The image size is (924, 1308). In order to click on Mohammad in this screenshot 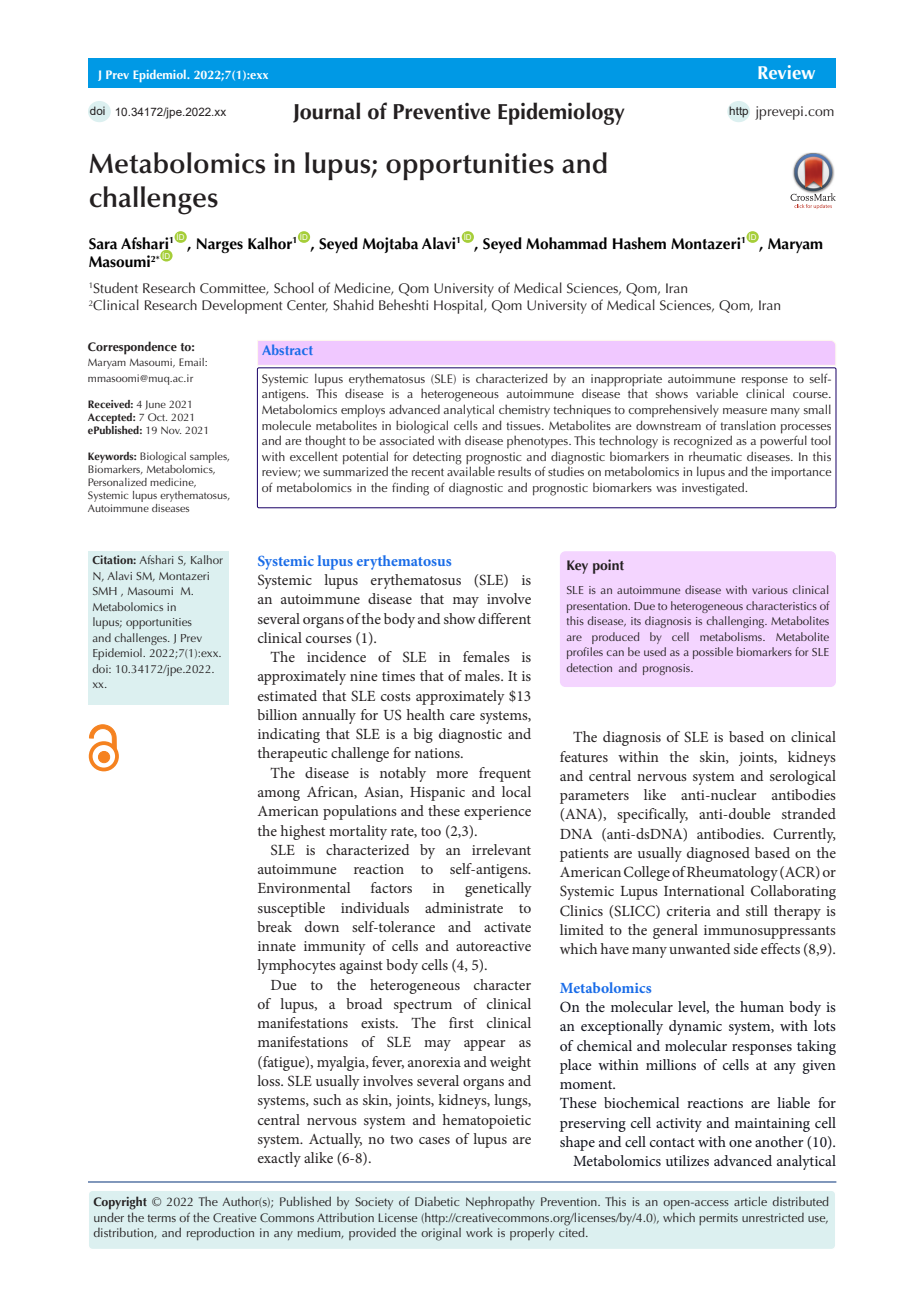, I will do `click(566, 243)`.
